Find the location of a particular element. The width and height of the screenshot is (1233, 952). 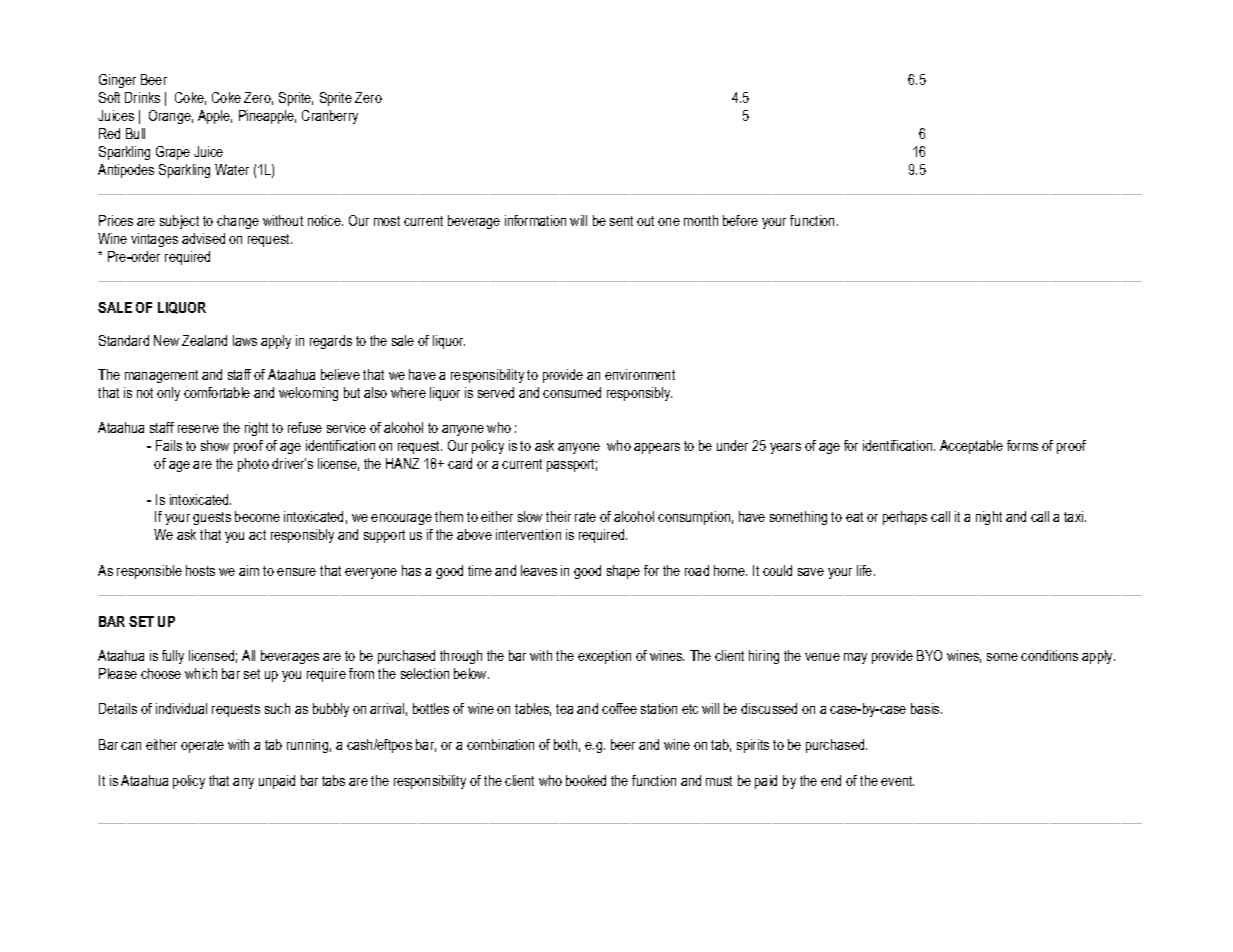

event is located at coordinates (897, 781).
